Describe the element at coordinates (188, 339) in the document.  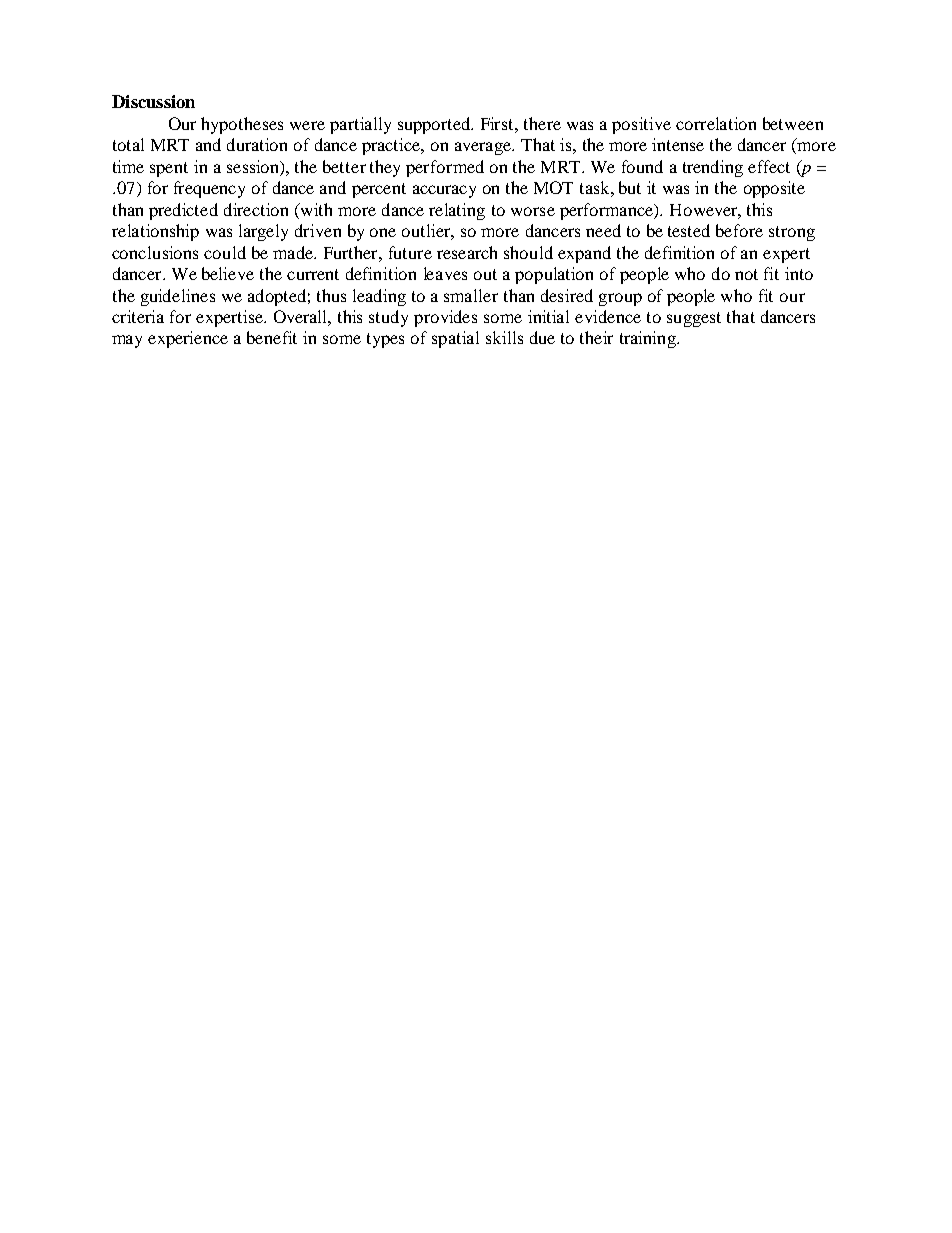
I see `experience` at that location.
